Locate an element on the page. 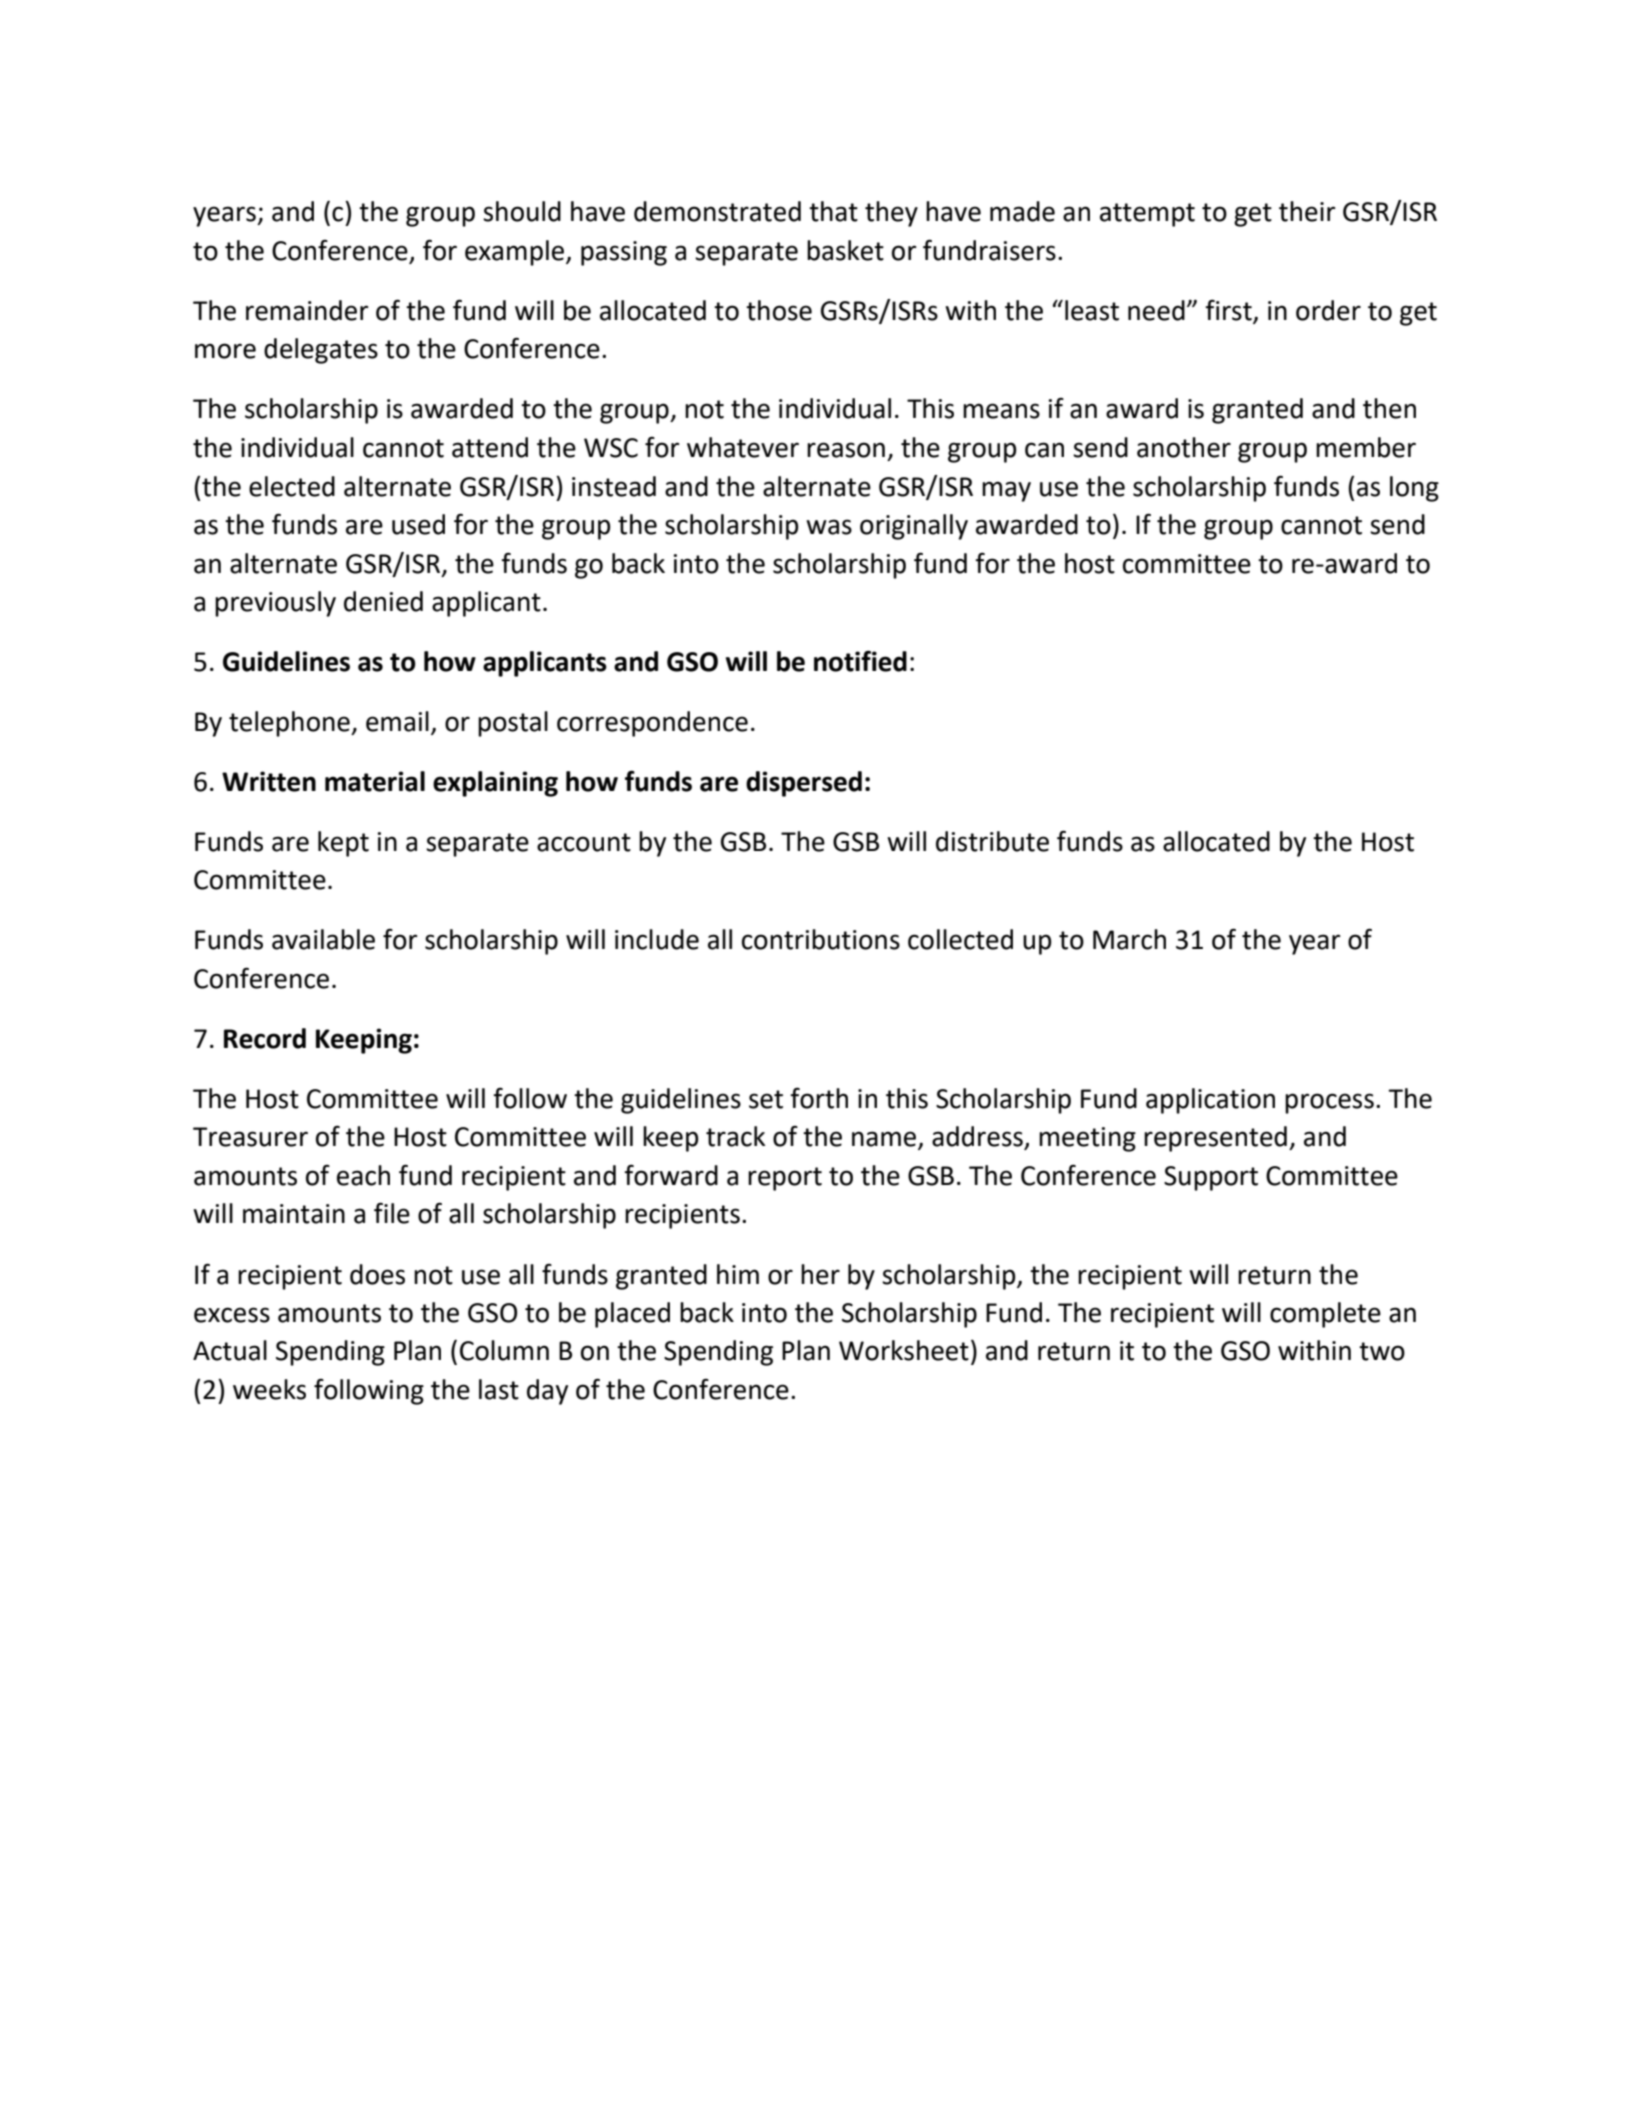 This document has height=2109, width=1630. denied is located at coordinates (383, 601).
